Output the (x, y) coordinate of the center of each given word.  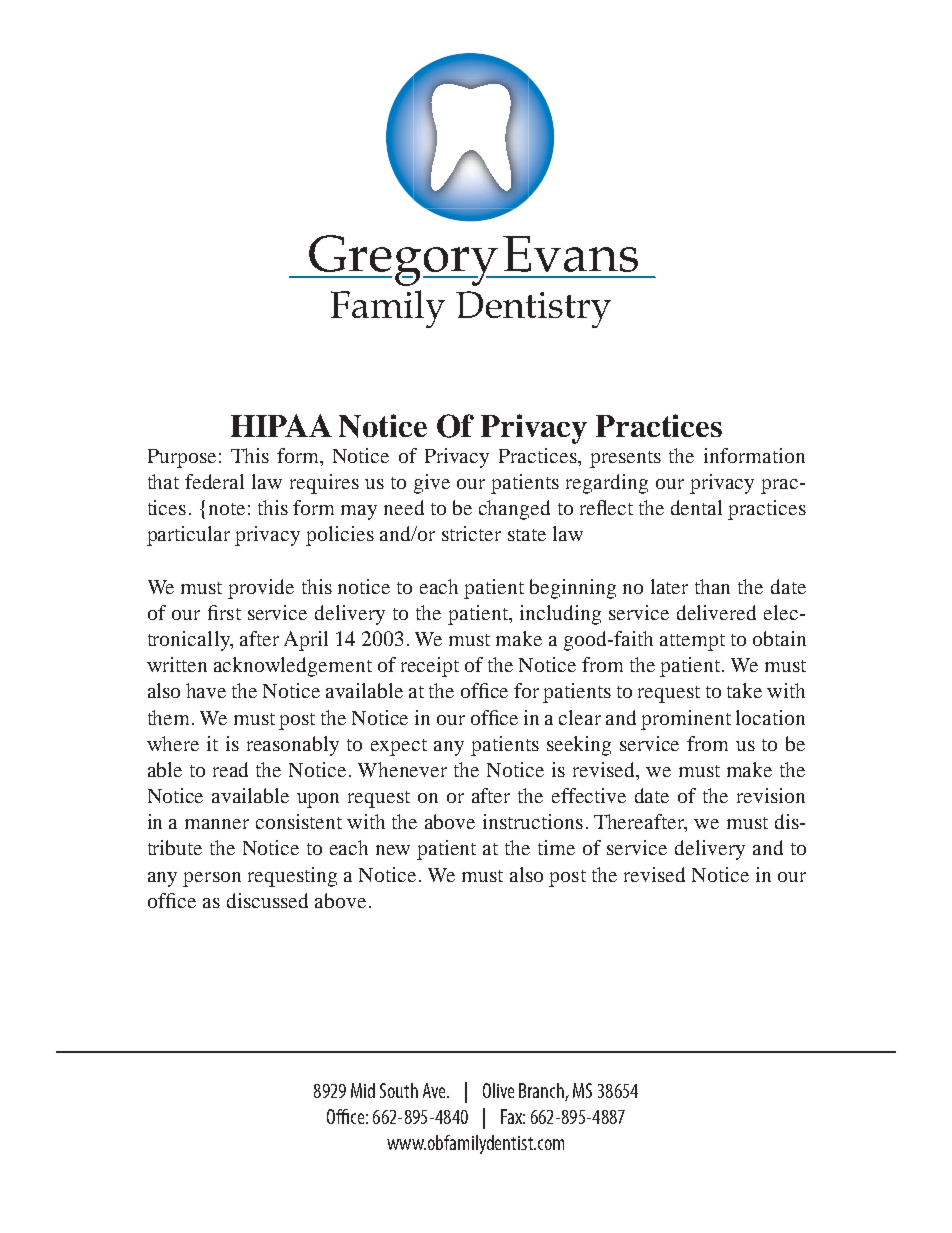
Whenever (402, 769)
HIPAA (281, 425)
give (432, 484)
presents (625, 459)
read (230, 769)
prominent (686, 720)
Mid (363, 1090)
